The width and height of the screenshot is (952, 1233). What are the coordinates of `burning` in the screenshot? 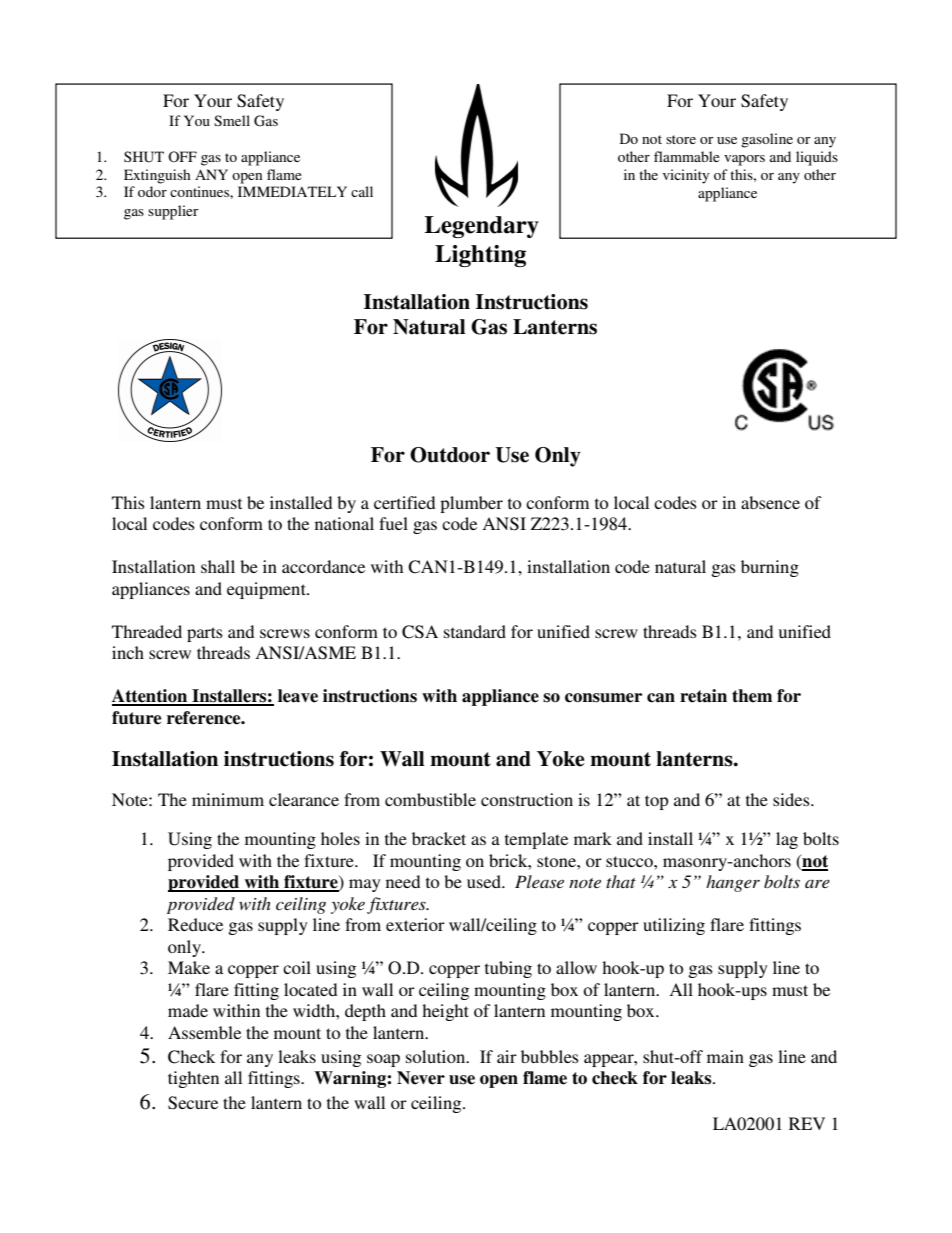 It's located at (770, 568).
